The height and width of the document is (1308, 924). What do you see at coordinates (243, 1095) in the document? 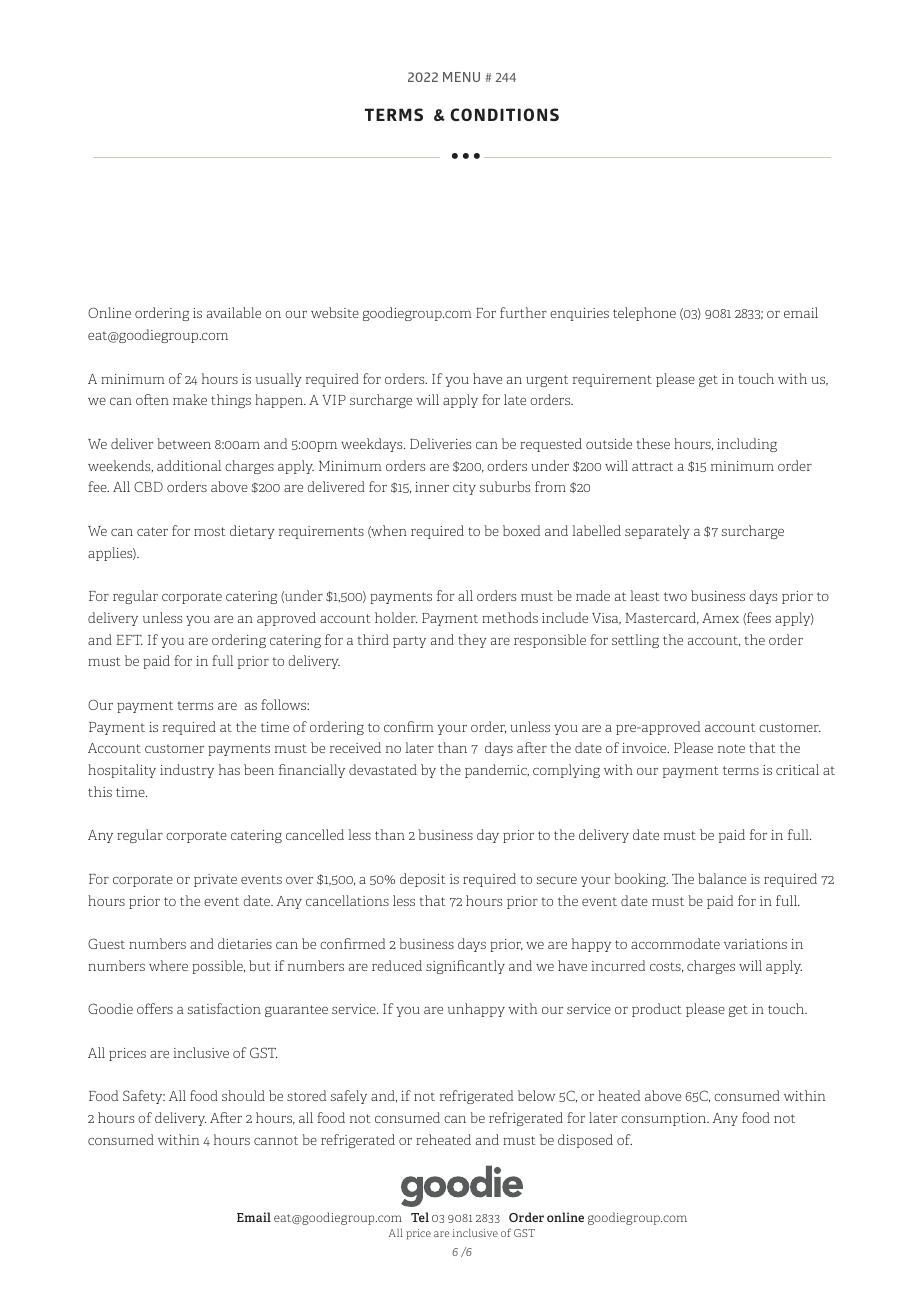
I see `should` at bounding box center [243, 1095].
